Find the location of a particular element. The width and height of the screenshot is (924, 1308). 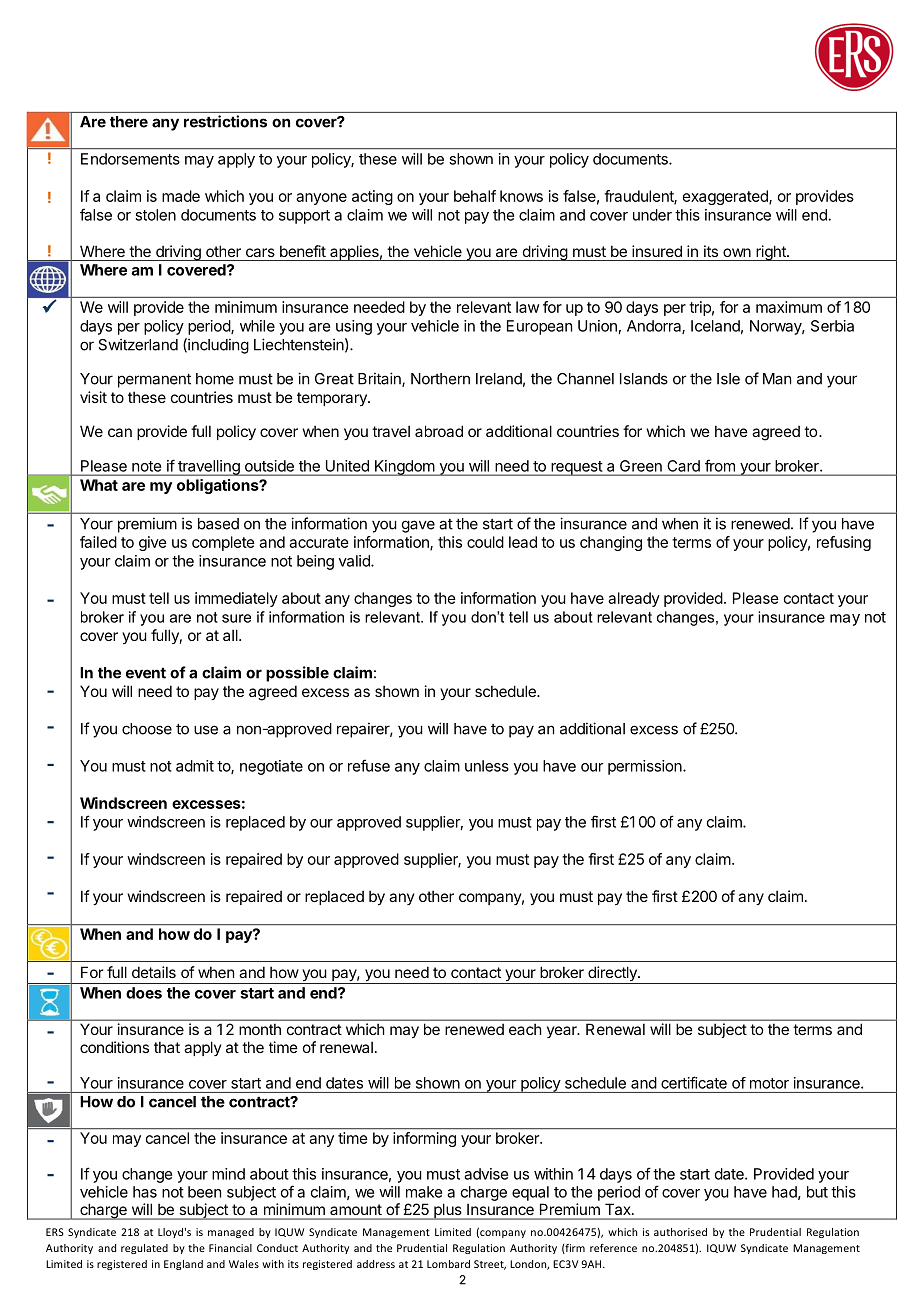

permission is located at coordinates (646, 767).
